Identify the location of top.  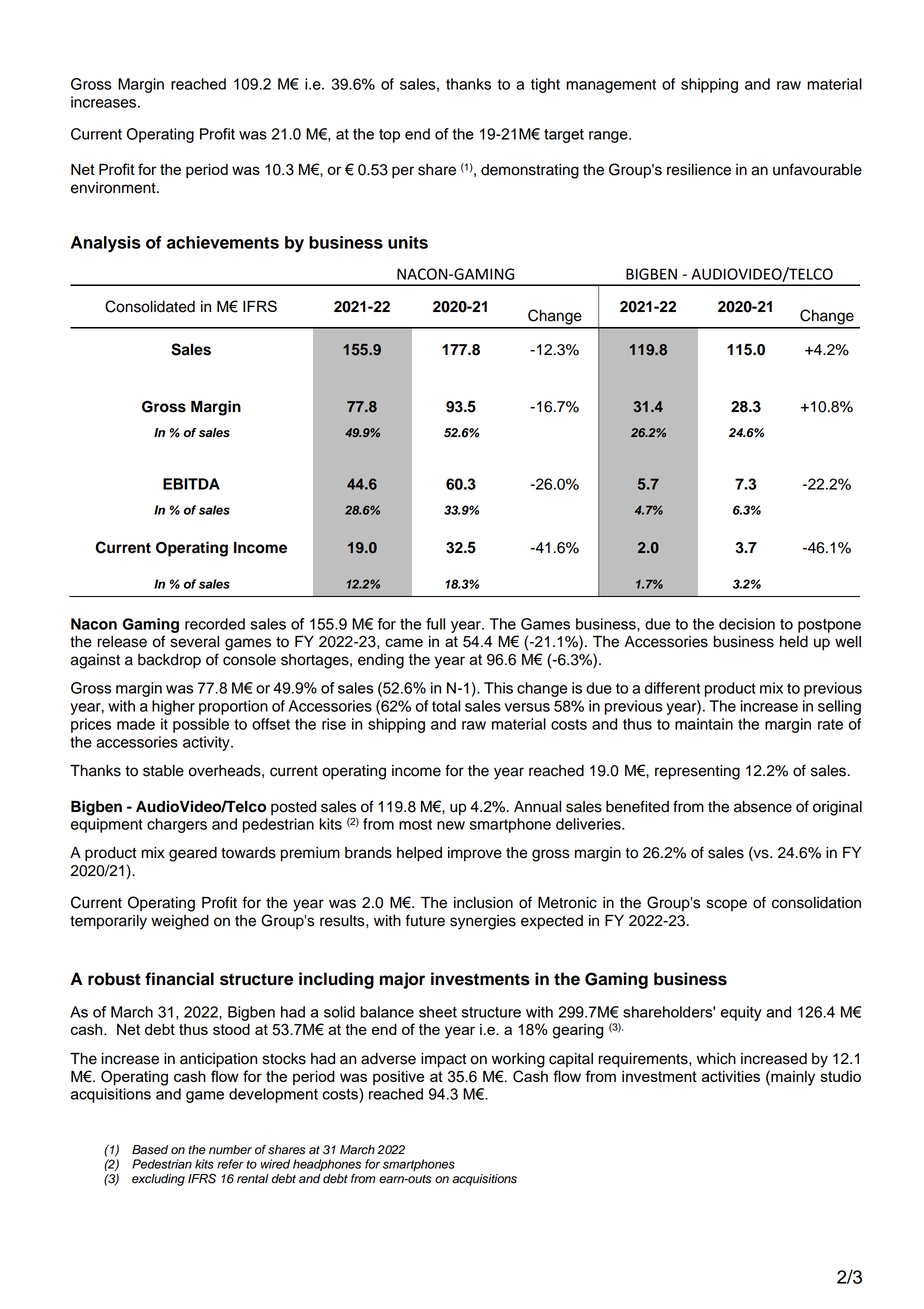
(389, 136).
